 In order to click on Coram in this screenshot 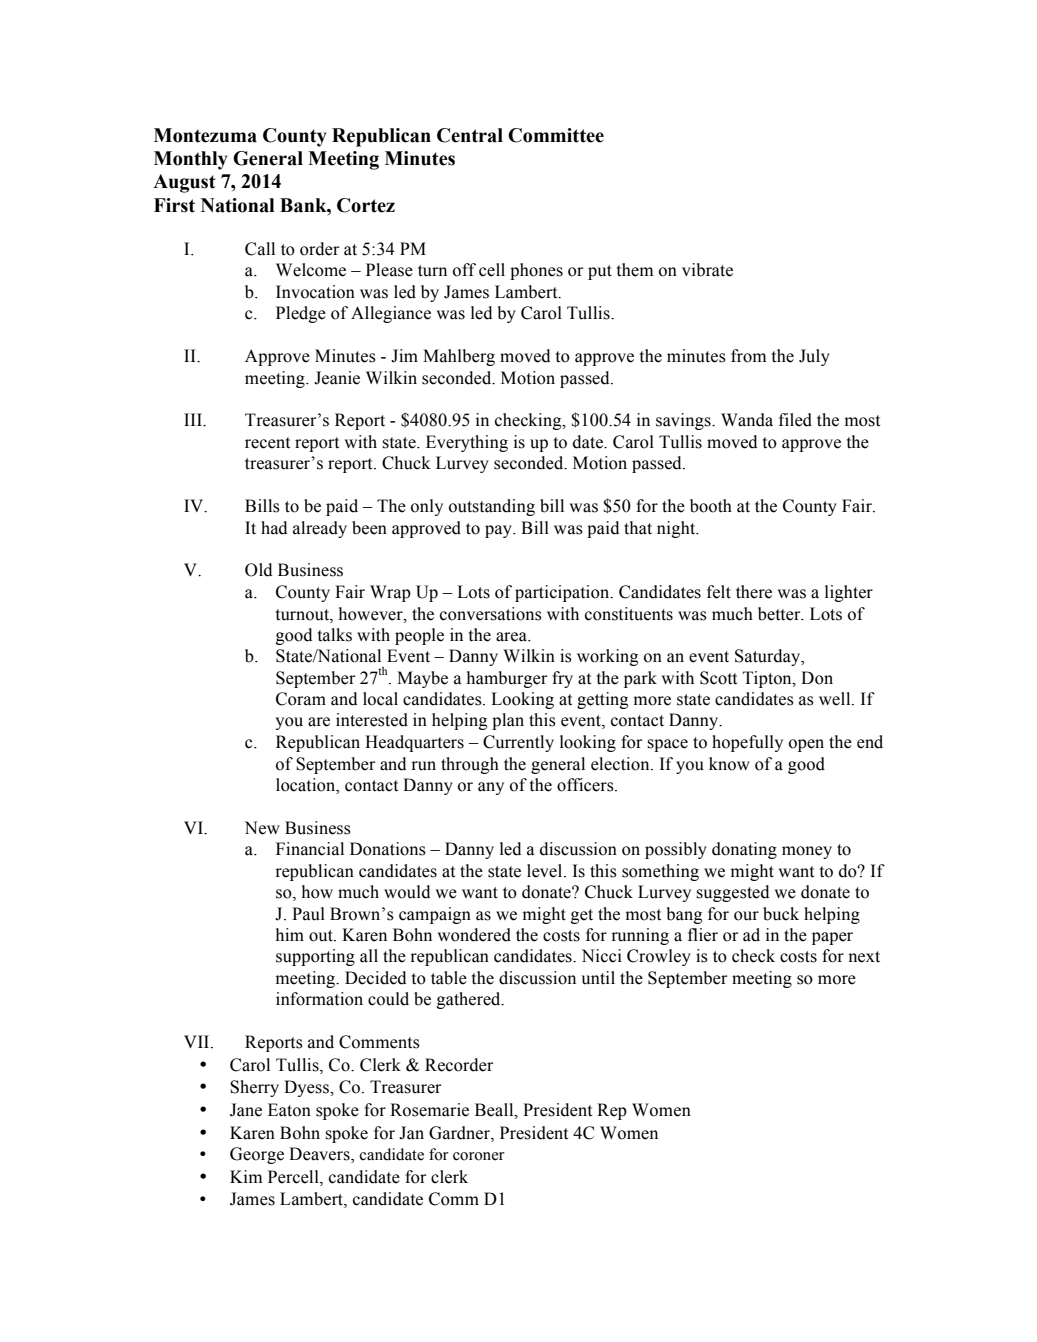, I will do `click(301, 699)`.
